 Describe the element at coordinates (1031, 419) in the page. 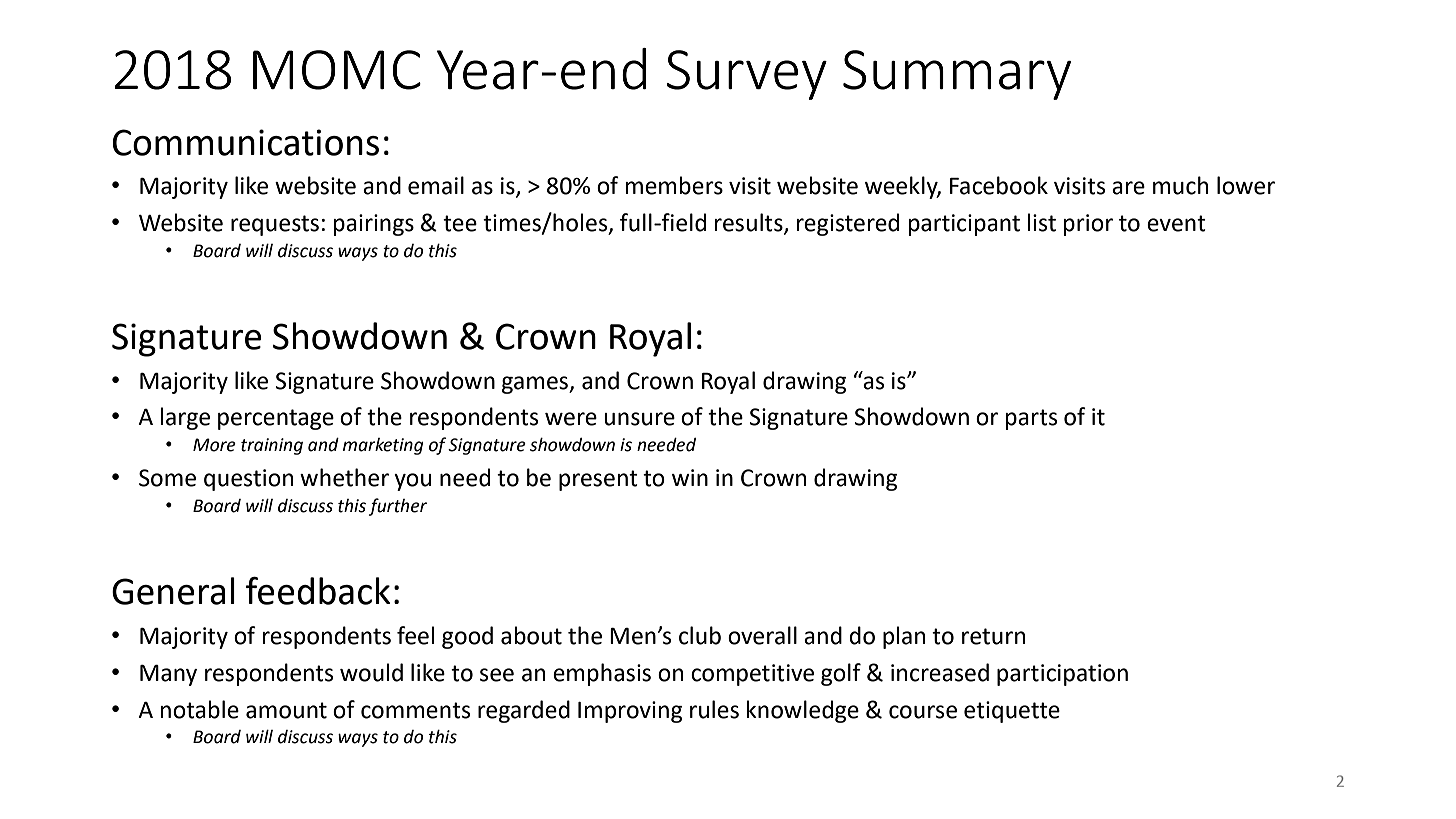

I see `parts` at that location.
